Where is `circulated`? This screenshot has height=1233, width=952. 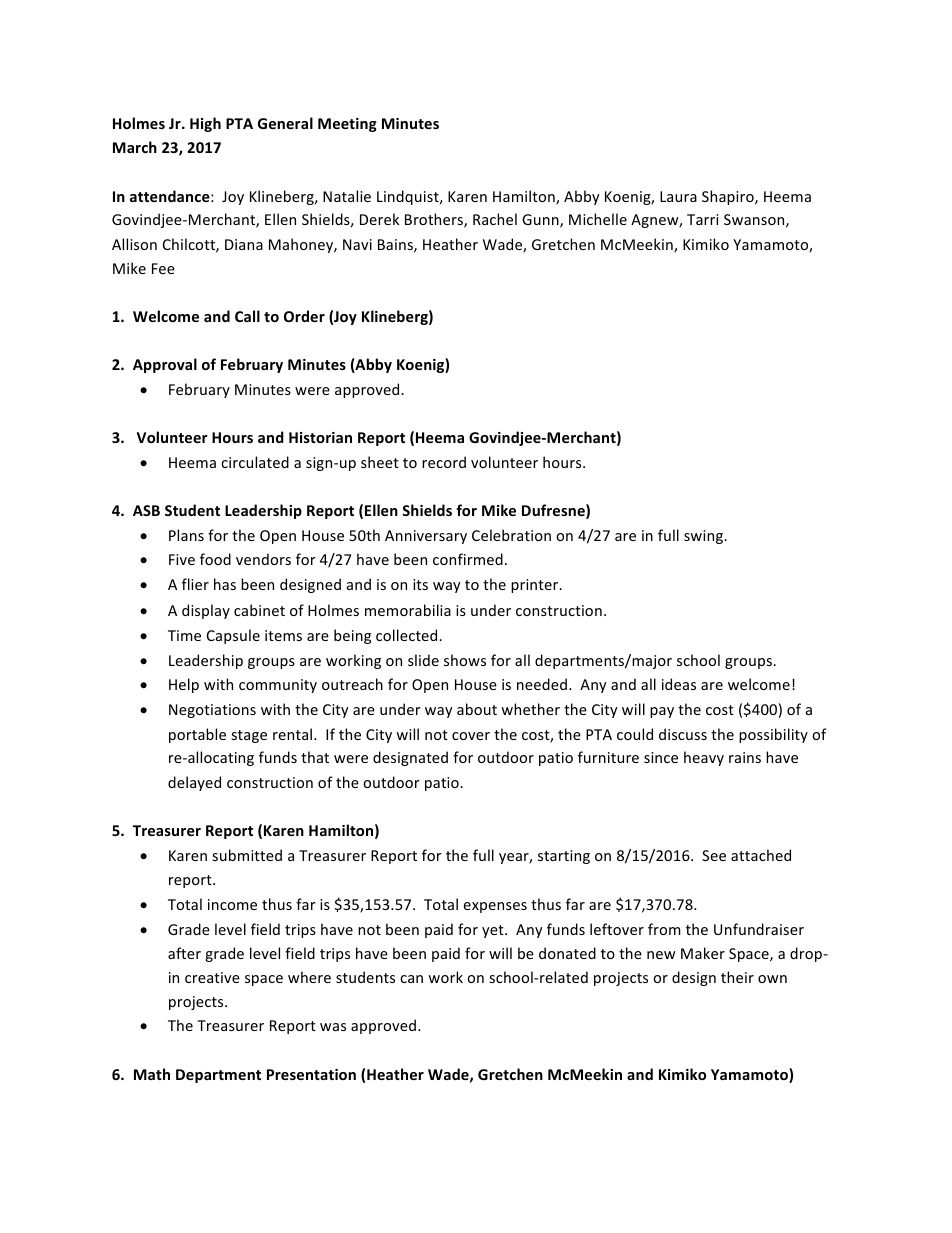 circulated is located at coordinates (255, 462).
